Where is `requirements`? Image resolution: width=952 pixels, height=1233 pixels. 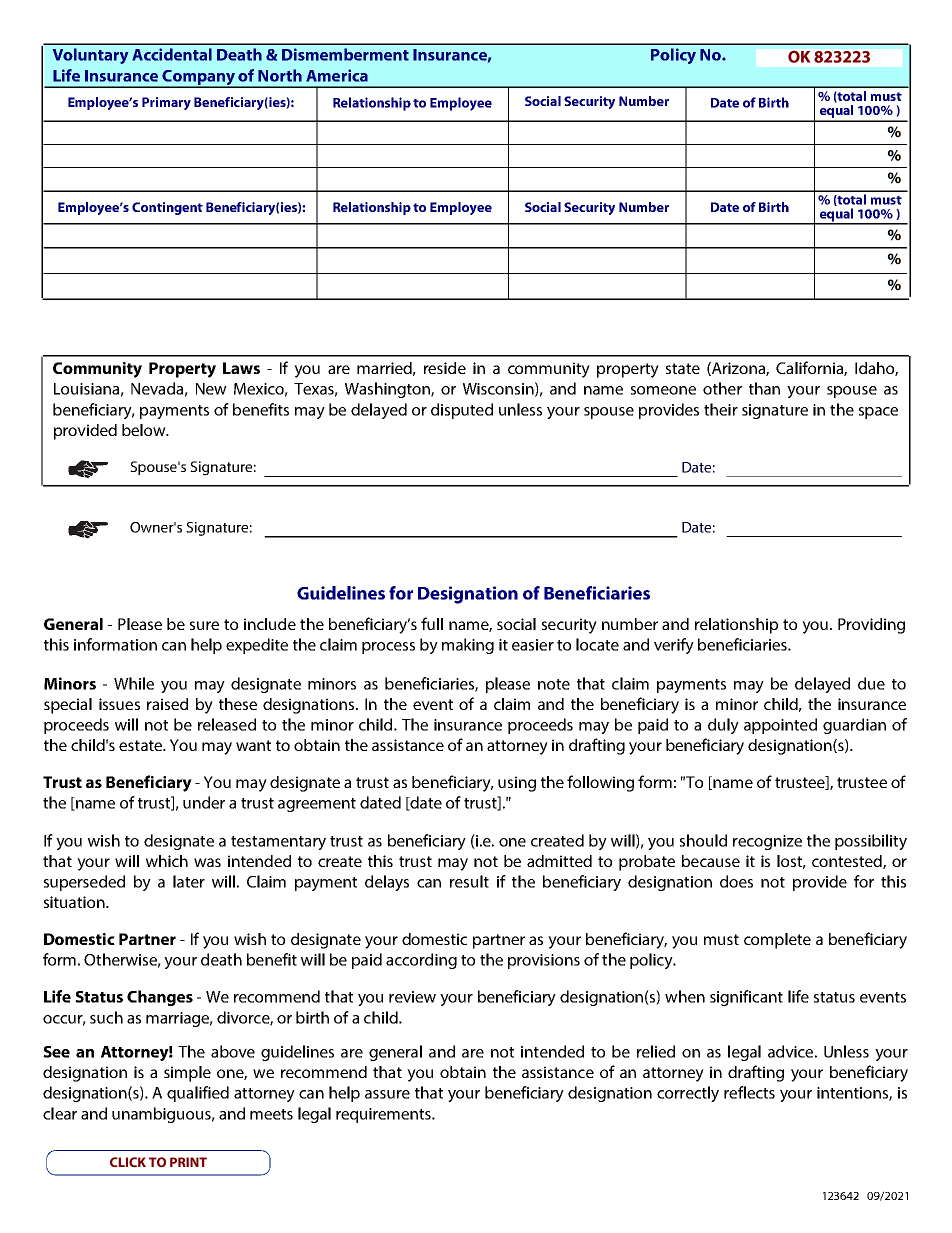 requirements is located at coordinates (384, 1115).
